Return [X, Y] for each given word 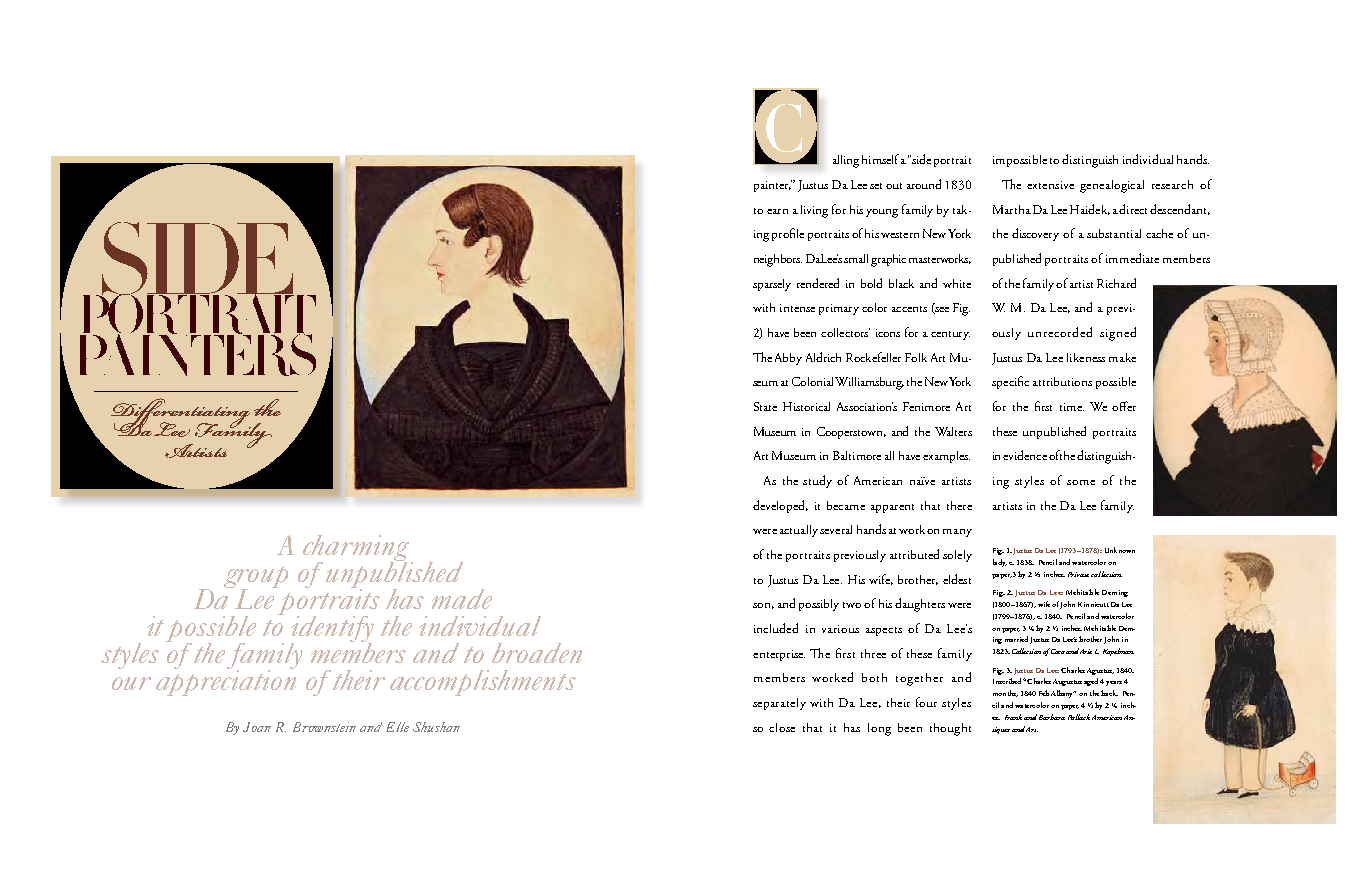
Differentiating [181, 415]
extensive [1050, 185]
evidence [1025, 455]
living [814, 211]
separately [779, 704]
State [765, 406]
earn [777, 211]
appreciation [226, 681]
